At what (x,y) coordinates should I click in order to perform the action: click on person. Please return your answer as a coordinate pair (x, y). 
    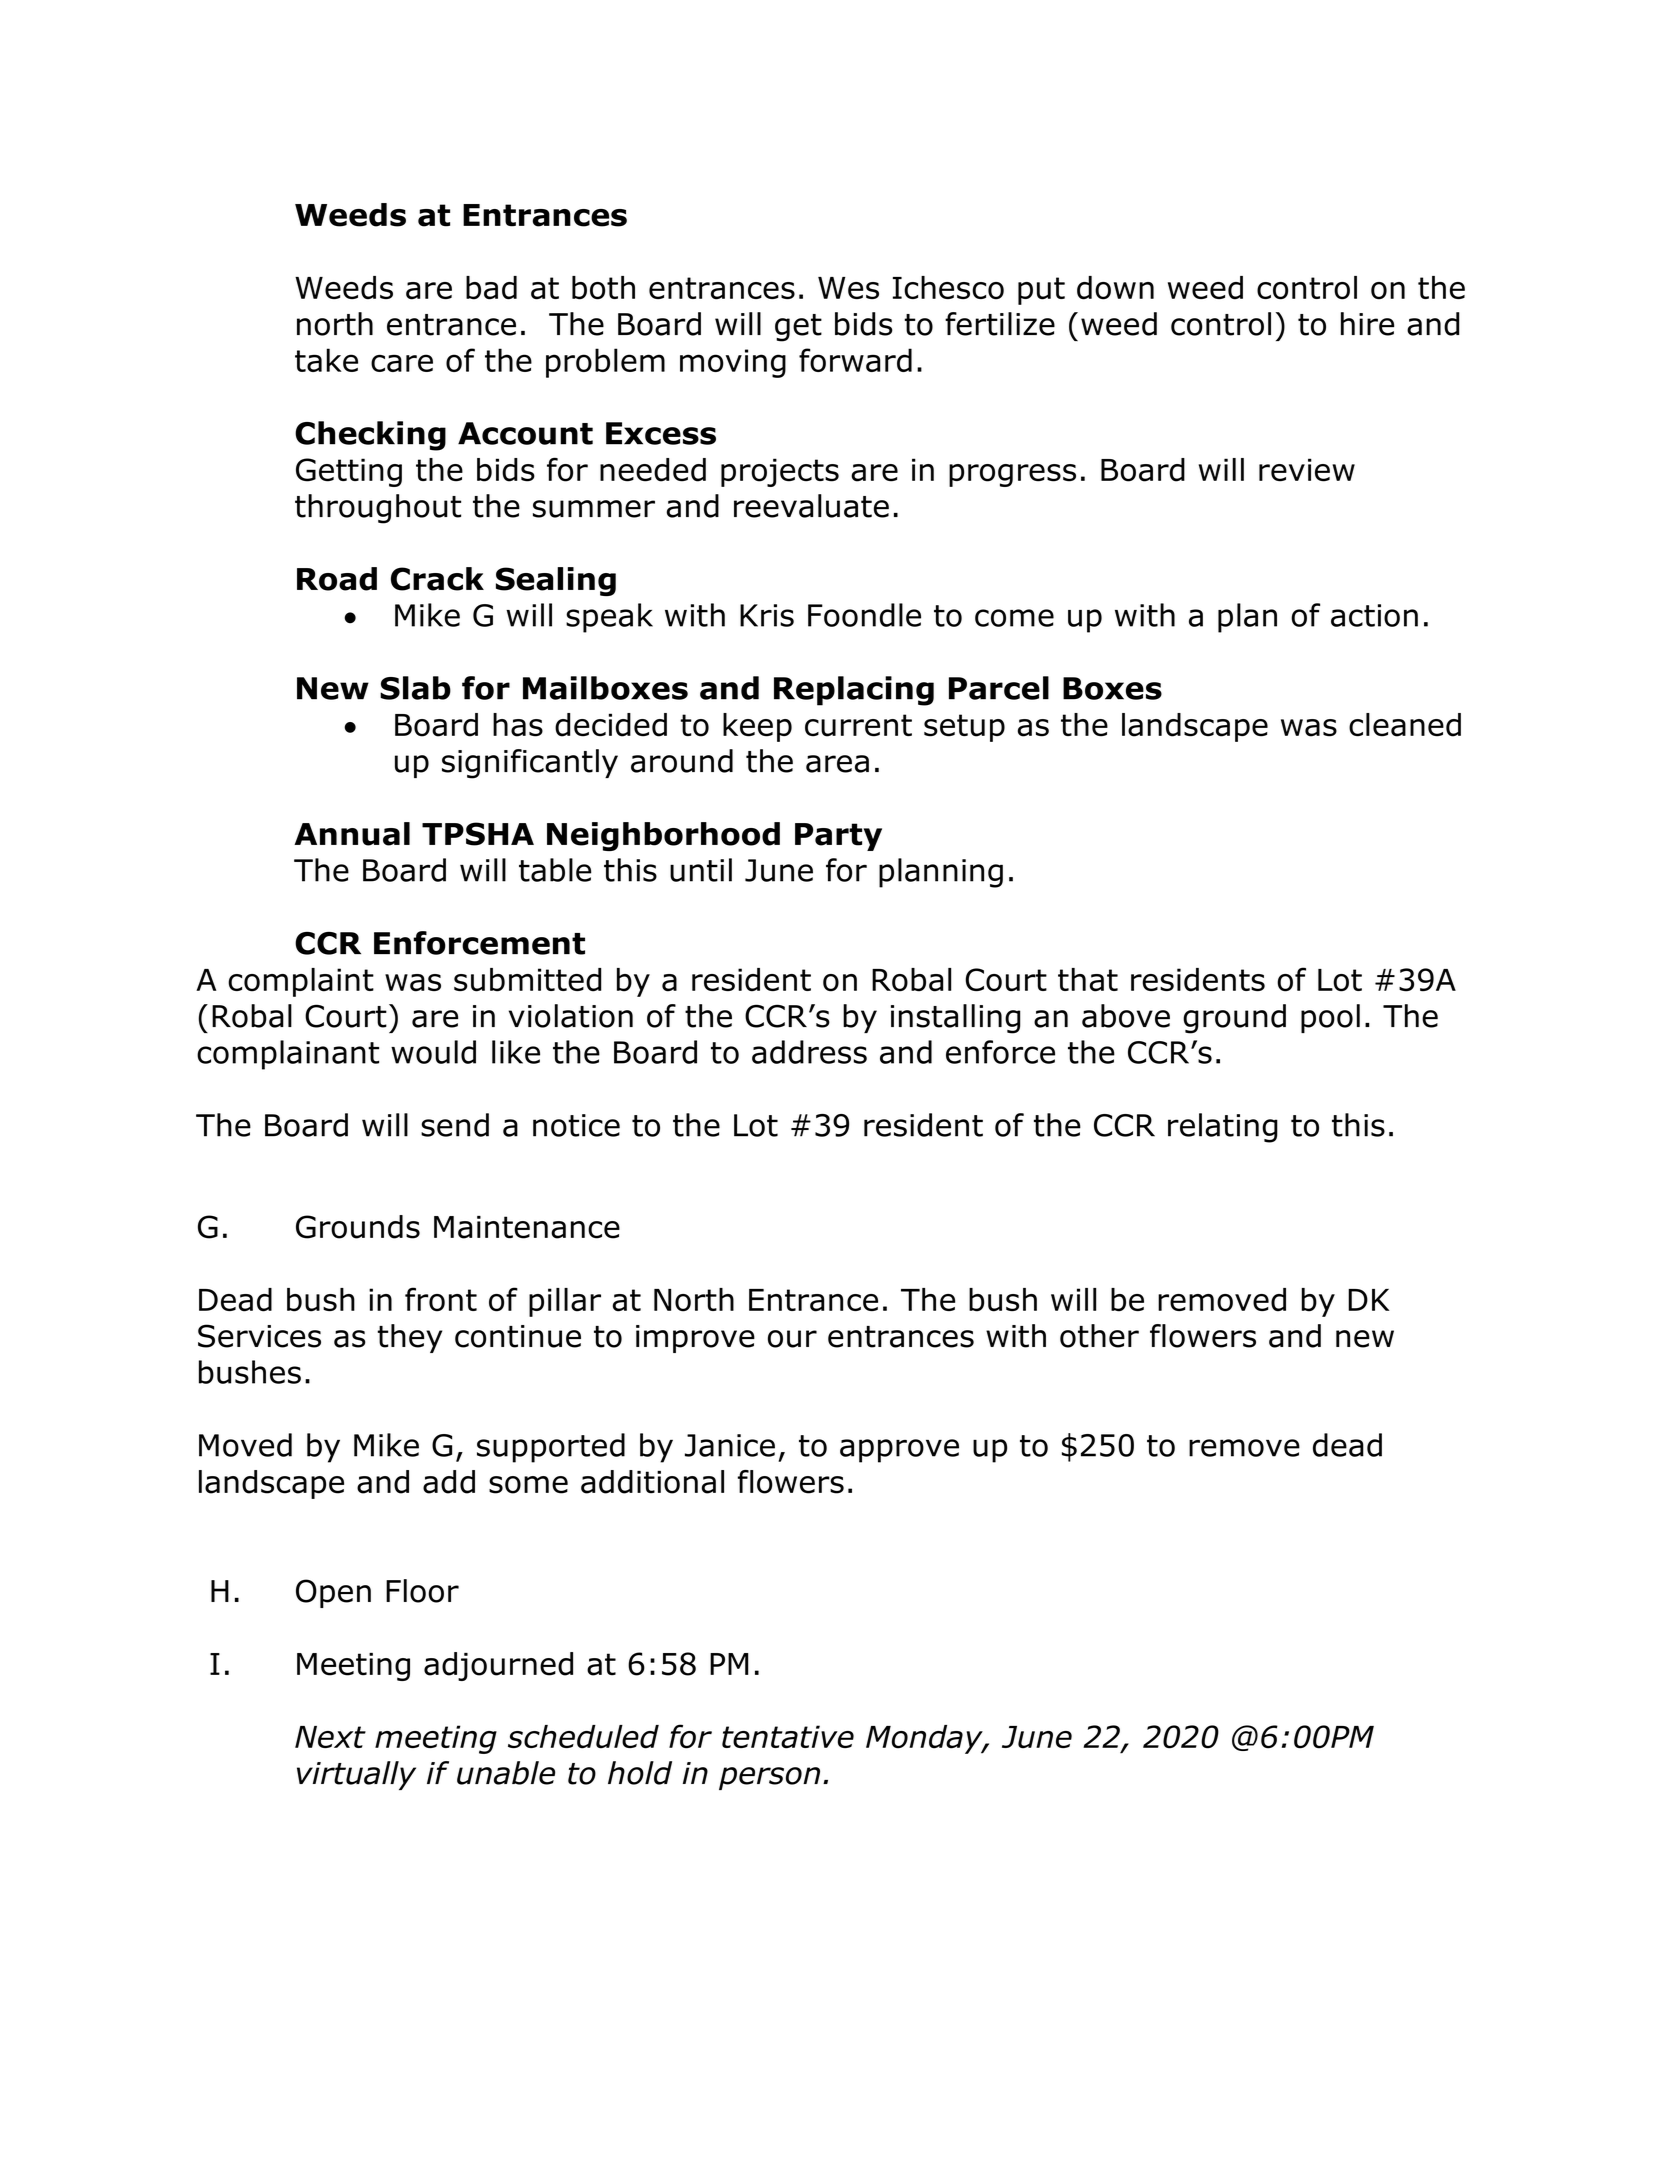
    Looking at the image, I should click on (769, 1778).
